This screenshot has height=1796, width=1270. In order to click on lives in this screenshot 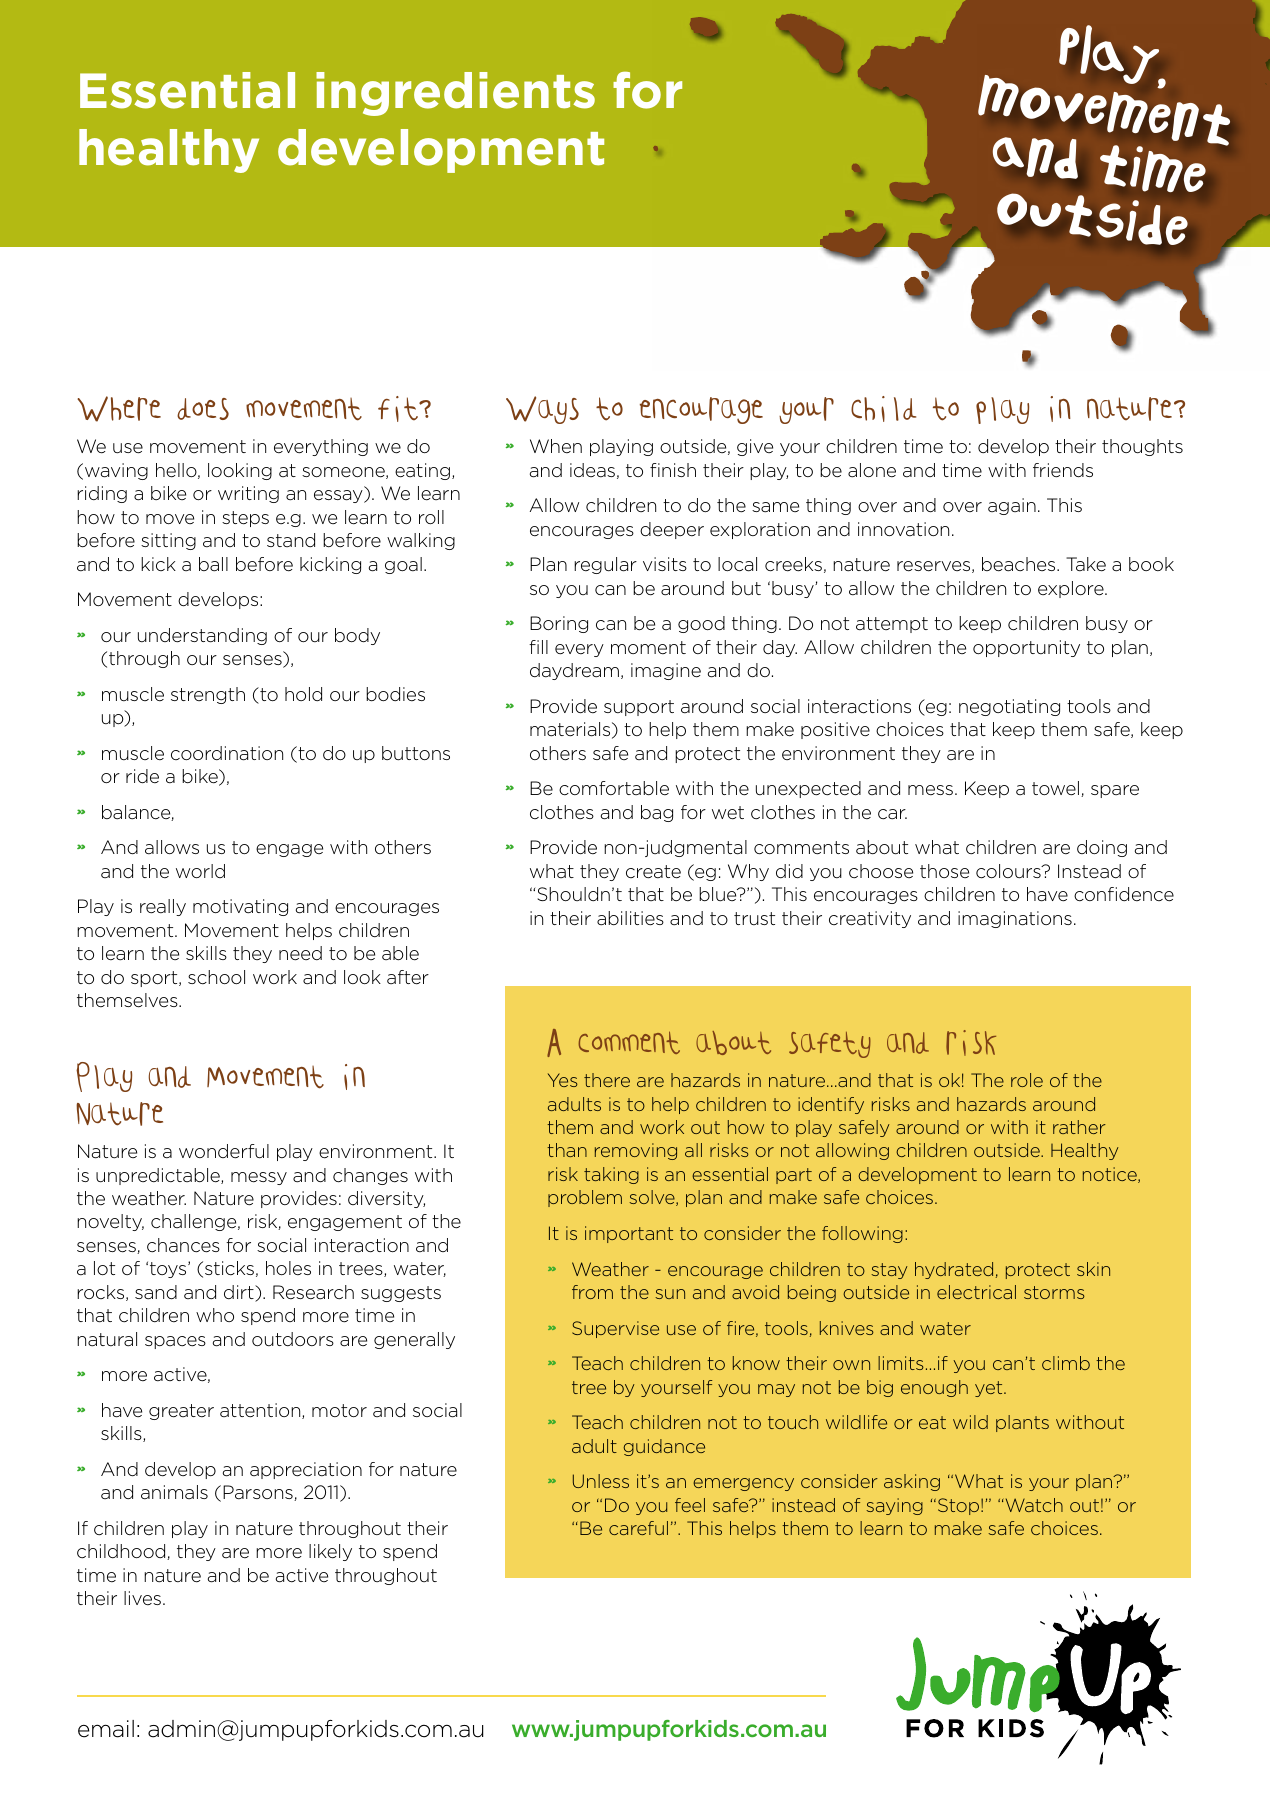, I will do `click(142, 1598)`.
